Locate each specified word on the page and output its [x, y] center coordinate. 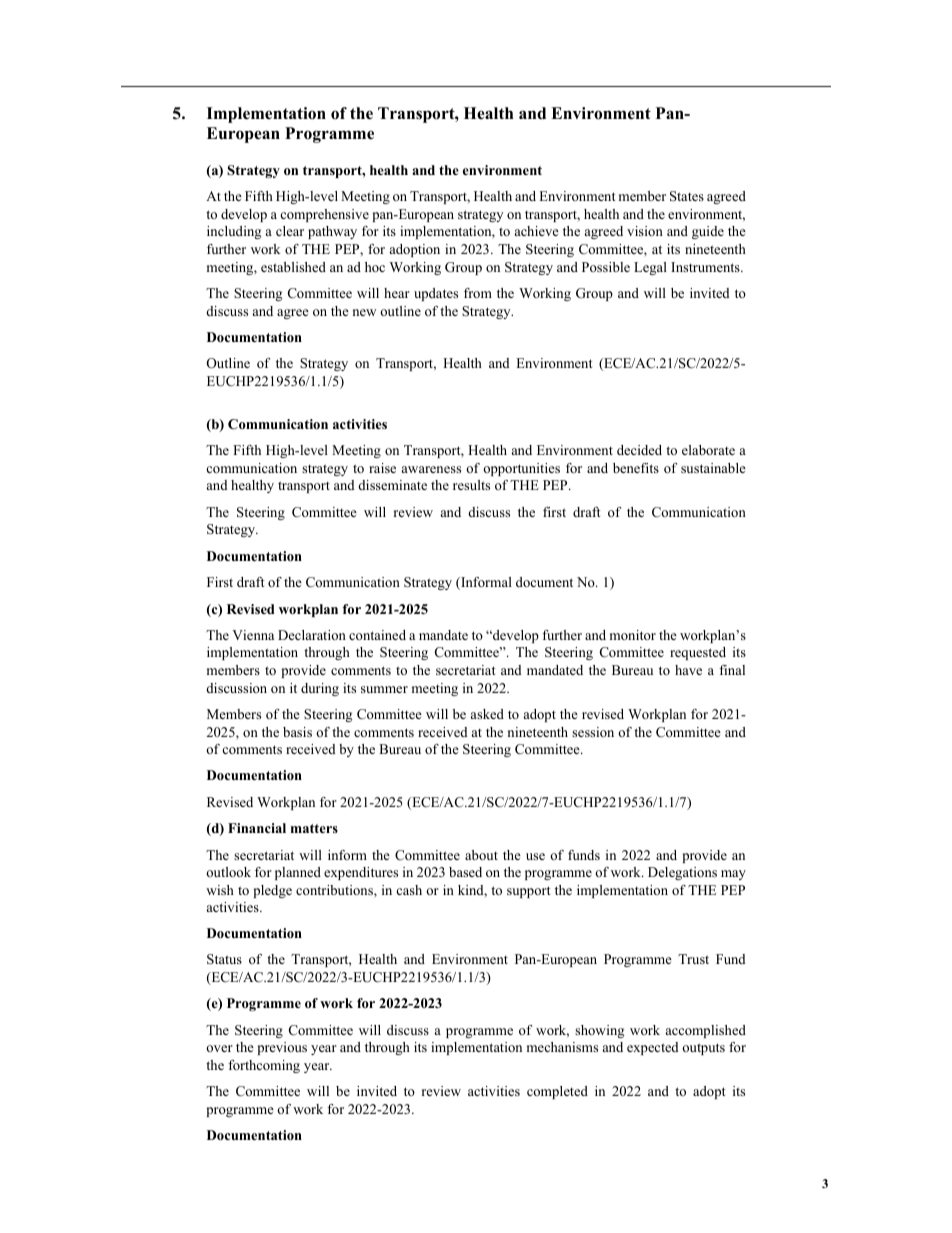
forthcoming [264, 1066]
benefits [636, 468]
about [481, 855]
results [471, 485]
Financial [257, 828]
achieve [537, 231]
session [593, 732]
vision [645, 231]
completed [557, 1092]
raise [382, 468]
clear [290, 231]
